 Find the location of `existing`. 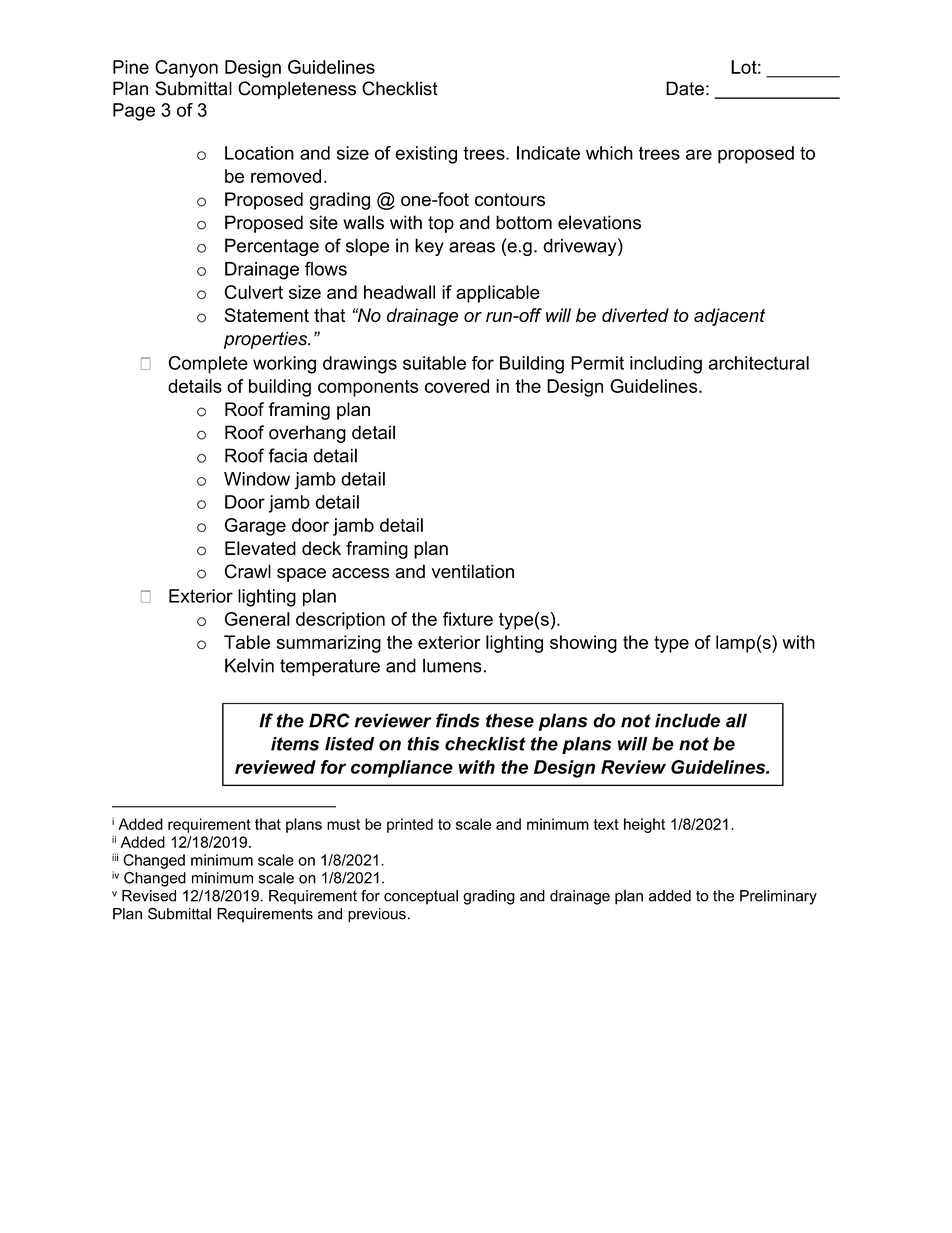

existing is located at coordinates (426, 155).
